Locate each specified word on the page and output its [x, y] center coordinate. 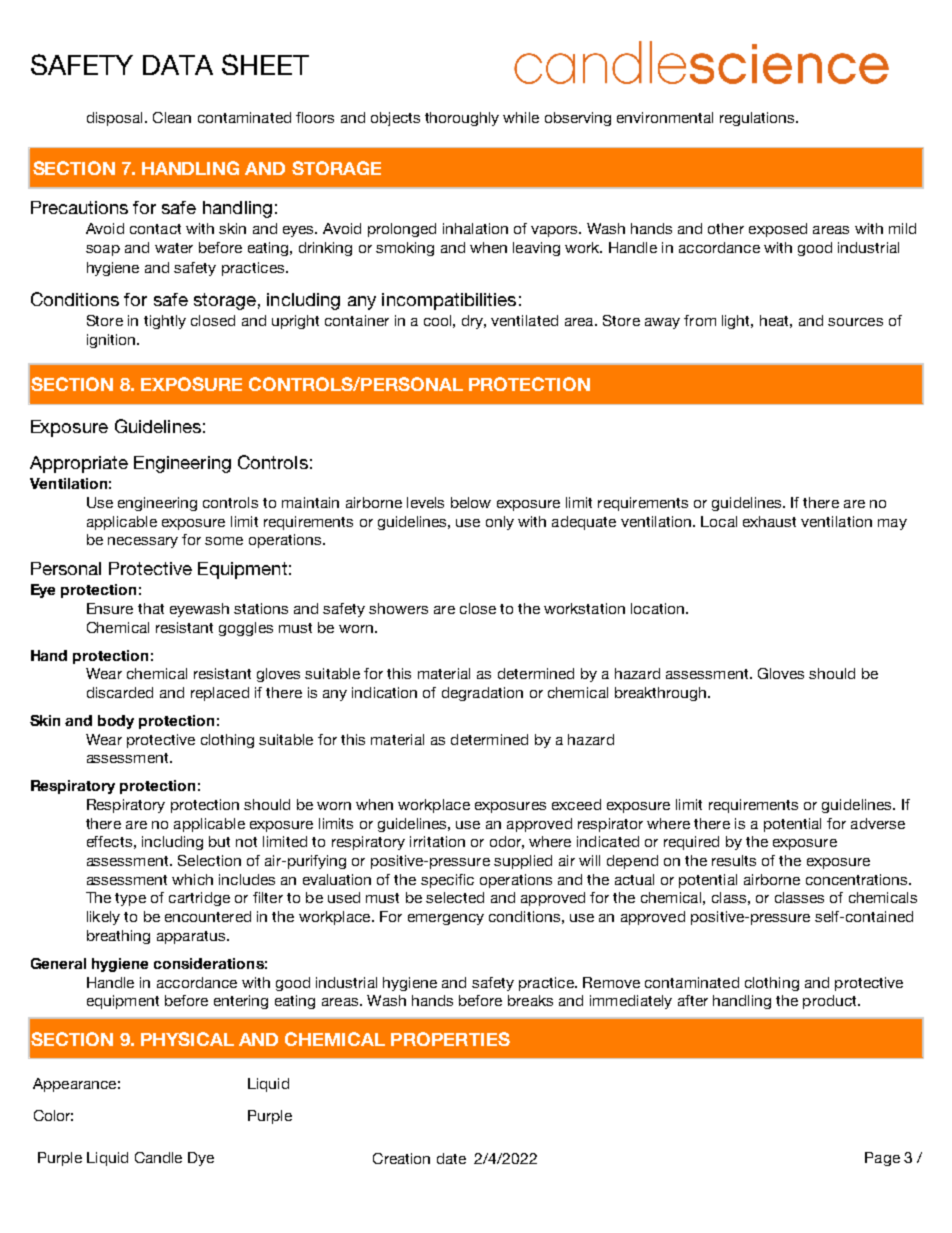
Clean [172, 117]
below [471, 502]
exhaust [769, 521]
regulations [758, 119]
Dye [201, 1159]
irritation [437, 841]
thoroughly [462, 119]
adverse [878, 823]
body [116, 722]
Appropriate [79, 464]
